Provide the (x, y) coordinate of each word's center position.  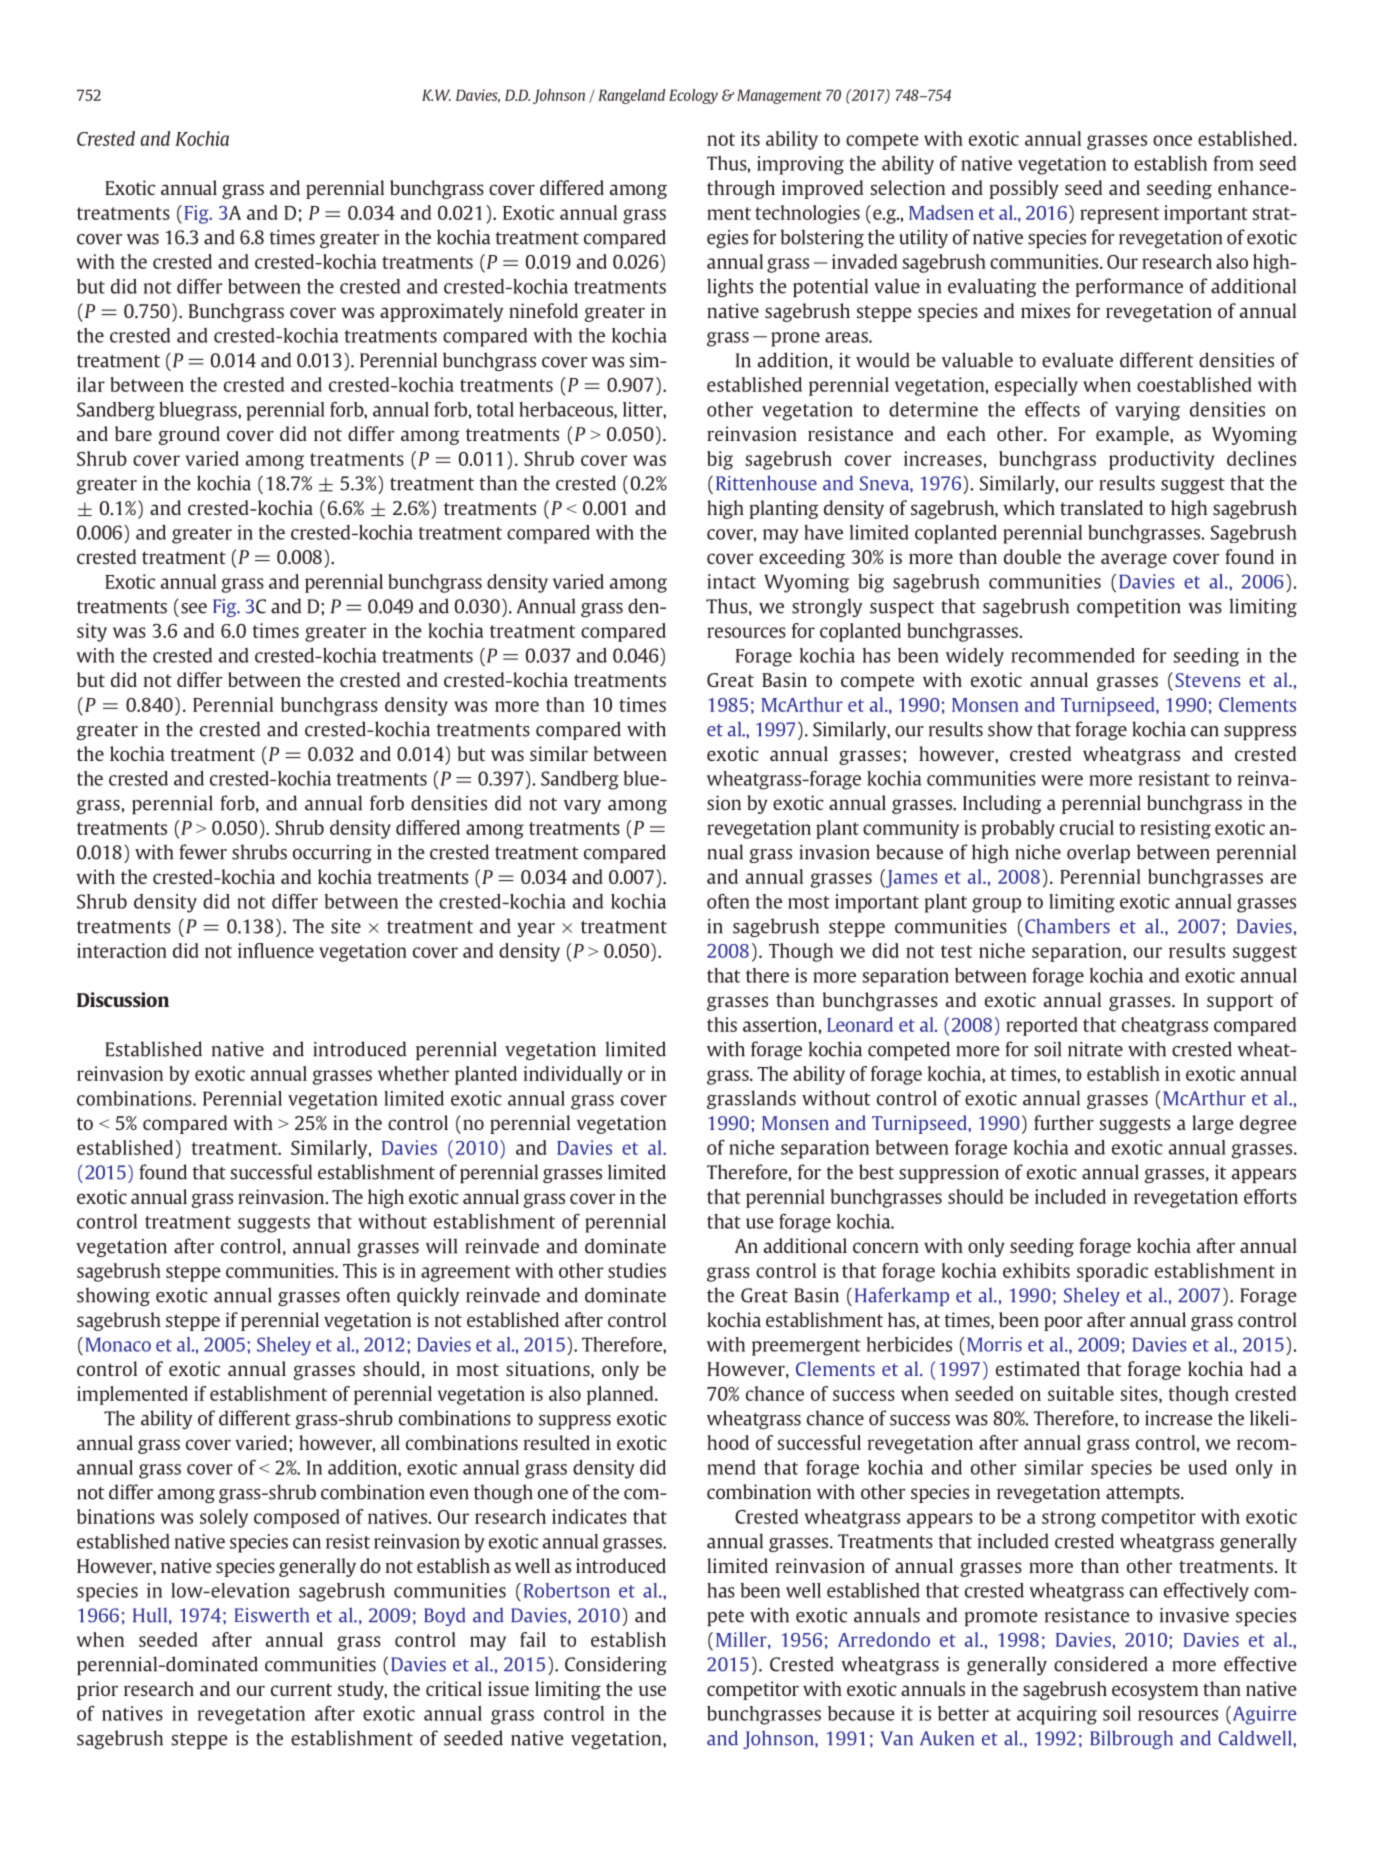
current (301, 1689)
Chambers (1067, 926)
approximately (441, 312)
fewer (203, 852)
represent (1120, 215)
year (536, 930)
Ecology (693, 96)
